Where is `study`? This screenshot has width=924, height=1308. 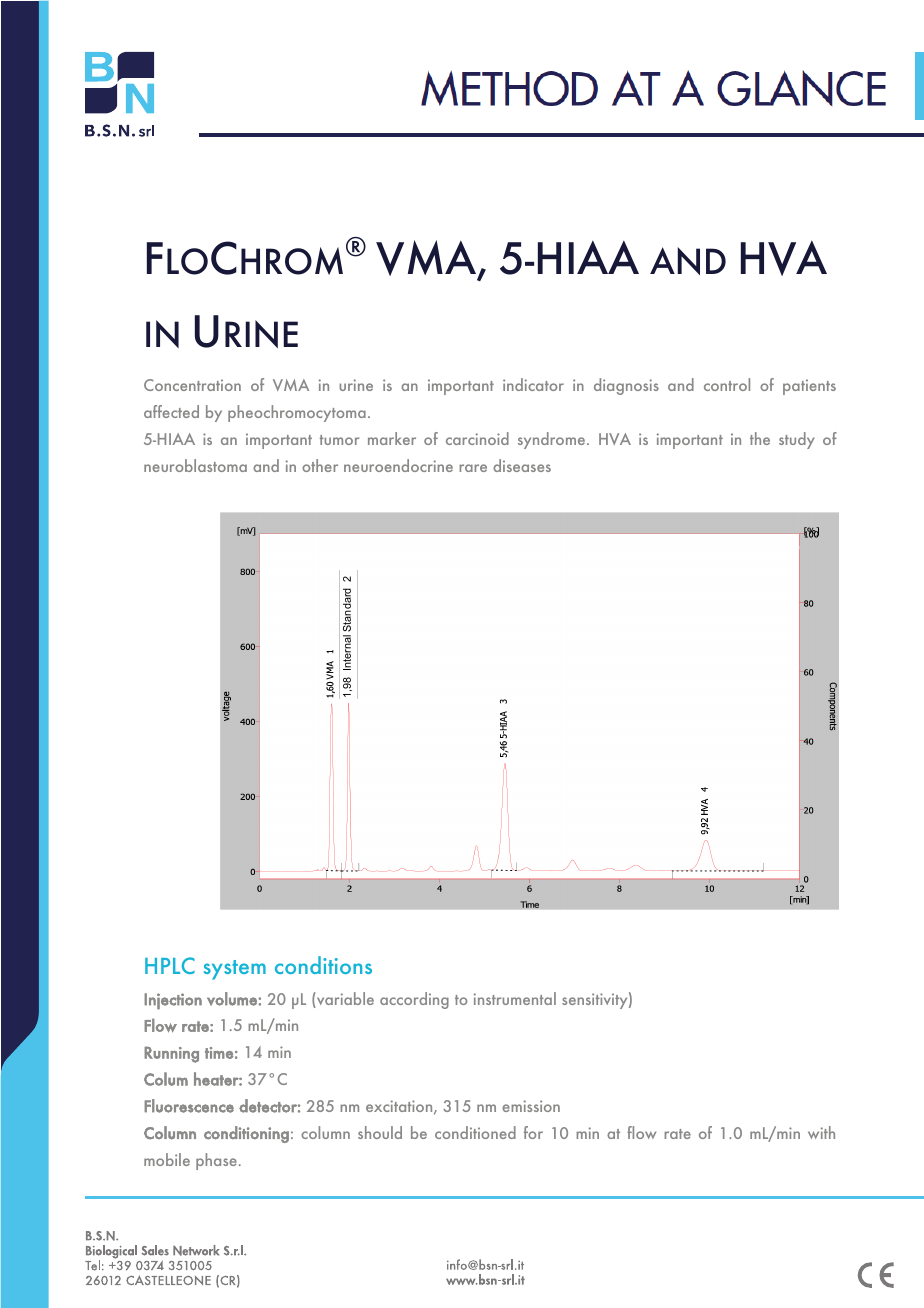
study is located at coordinates (797, 440).
